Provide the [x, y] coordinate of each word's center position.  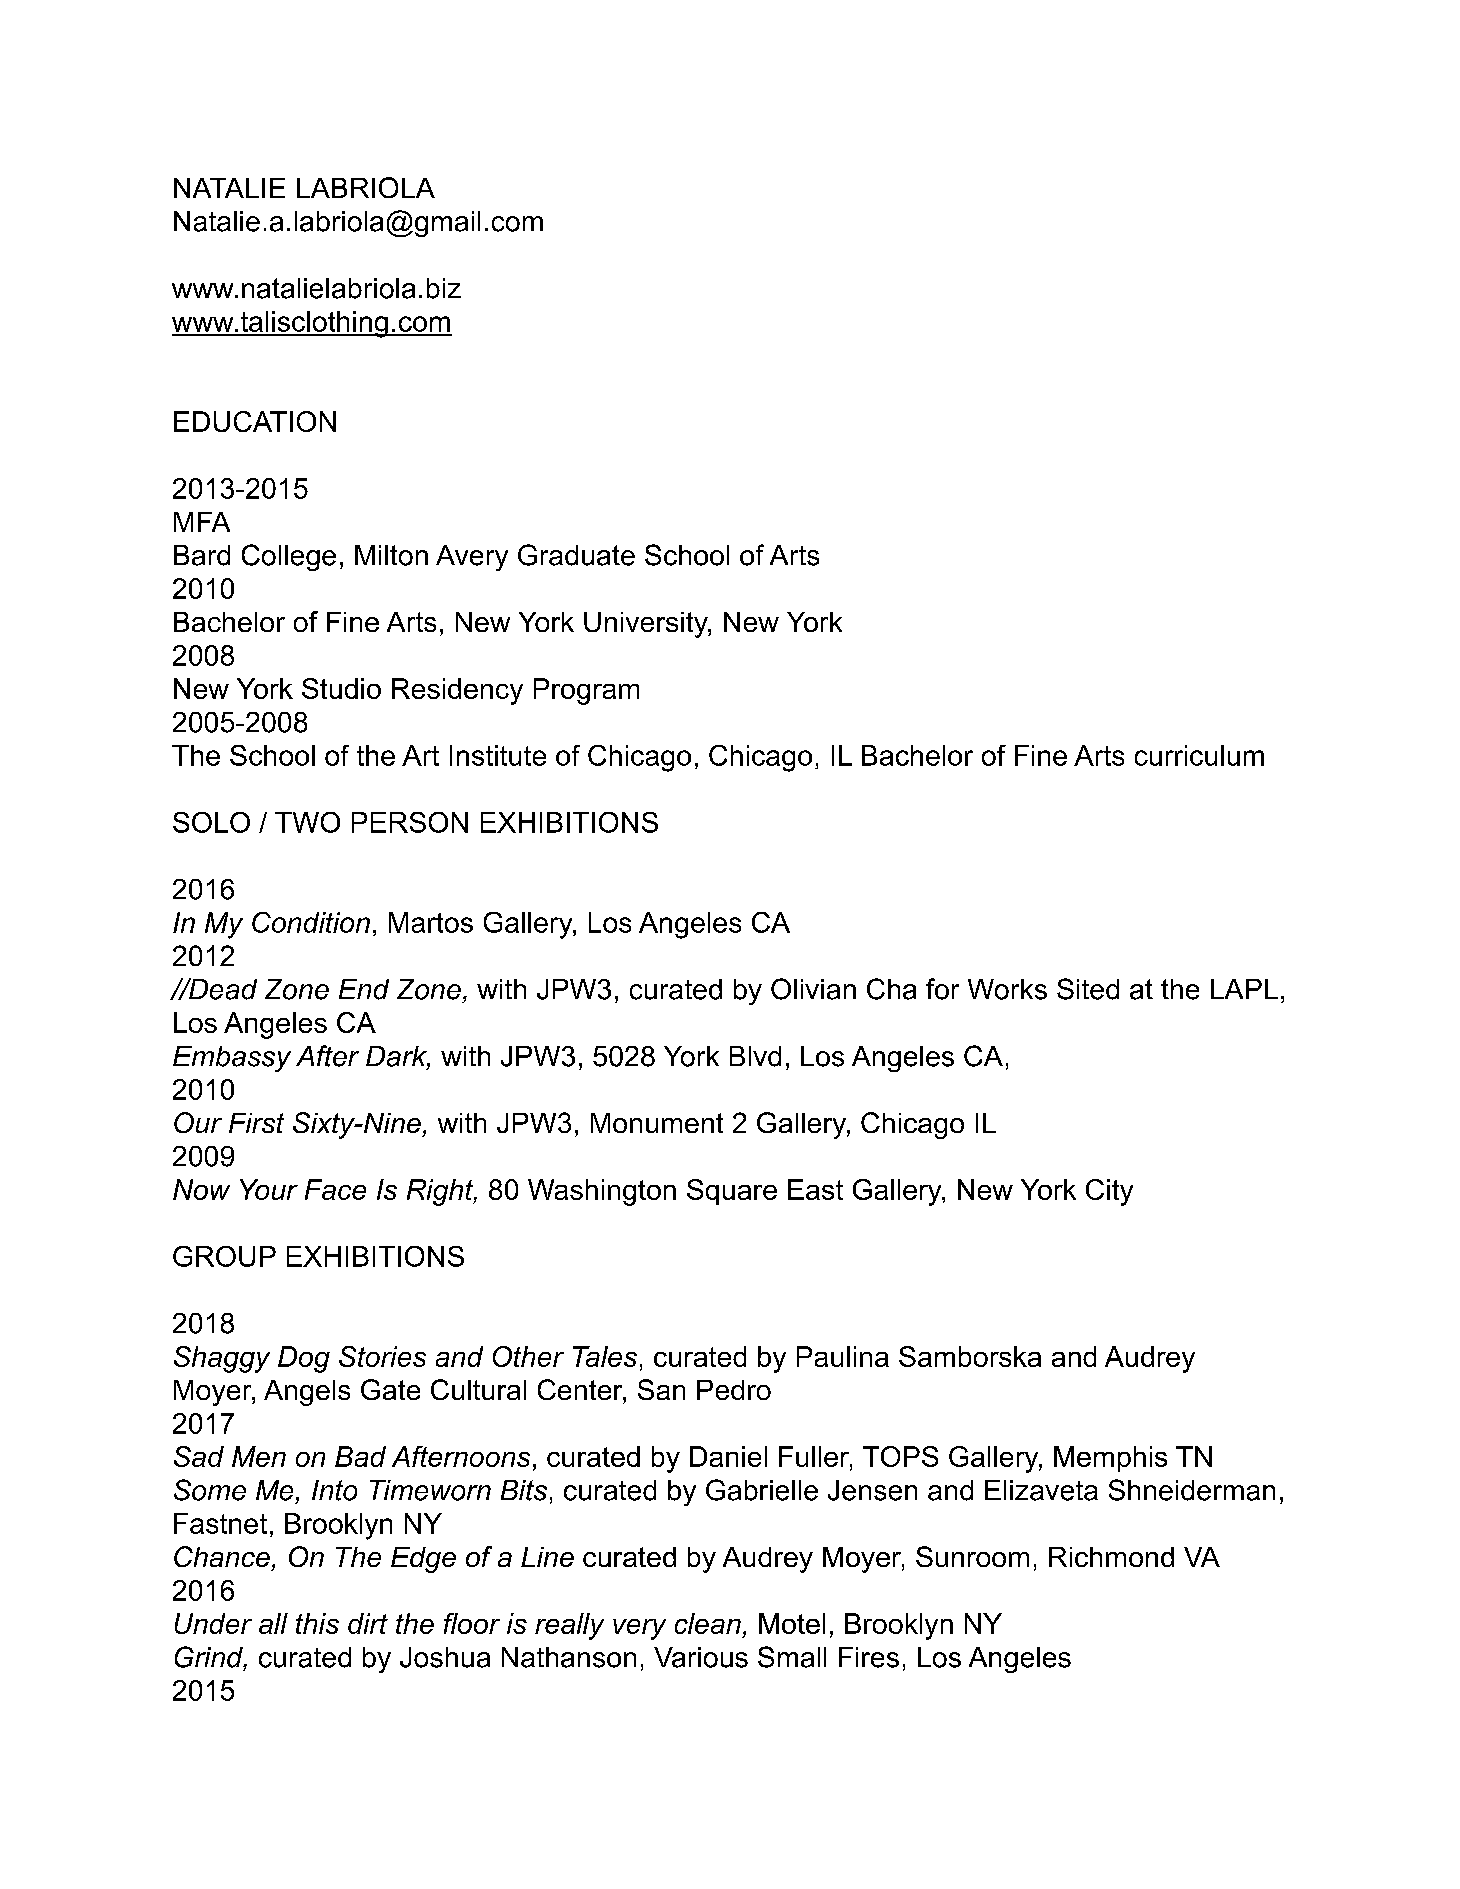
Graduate [576, 555]
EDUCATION [255, 421]
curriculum [1199, 755]
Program [586, 691]
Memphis [1110, 1459]
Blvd [755, 1056]
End [364, 989]
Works [1007, 989]
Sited [1088, 989]
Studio [341, 688]
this [317, 1623]
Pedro [734, 1390]
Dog [304, 1359]
